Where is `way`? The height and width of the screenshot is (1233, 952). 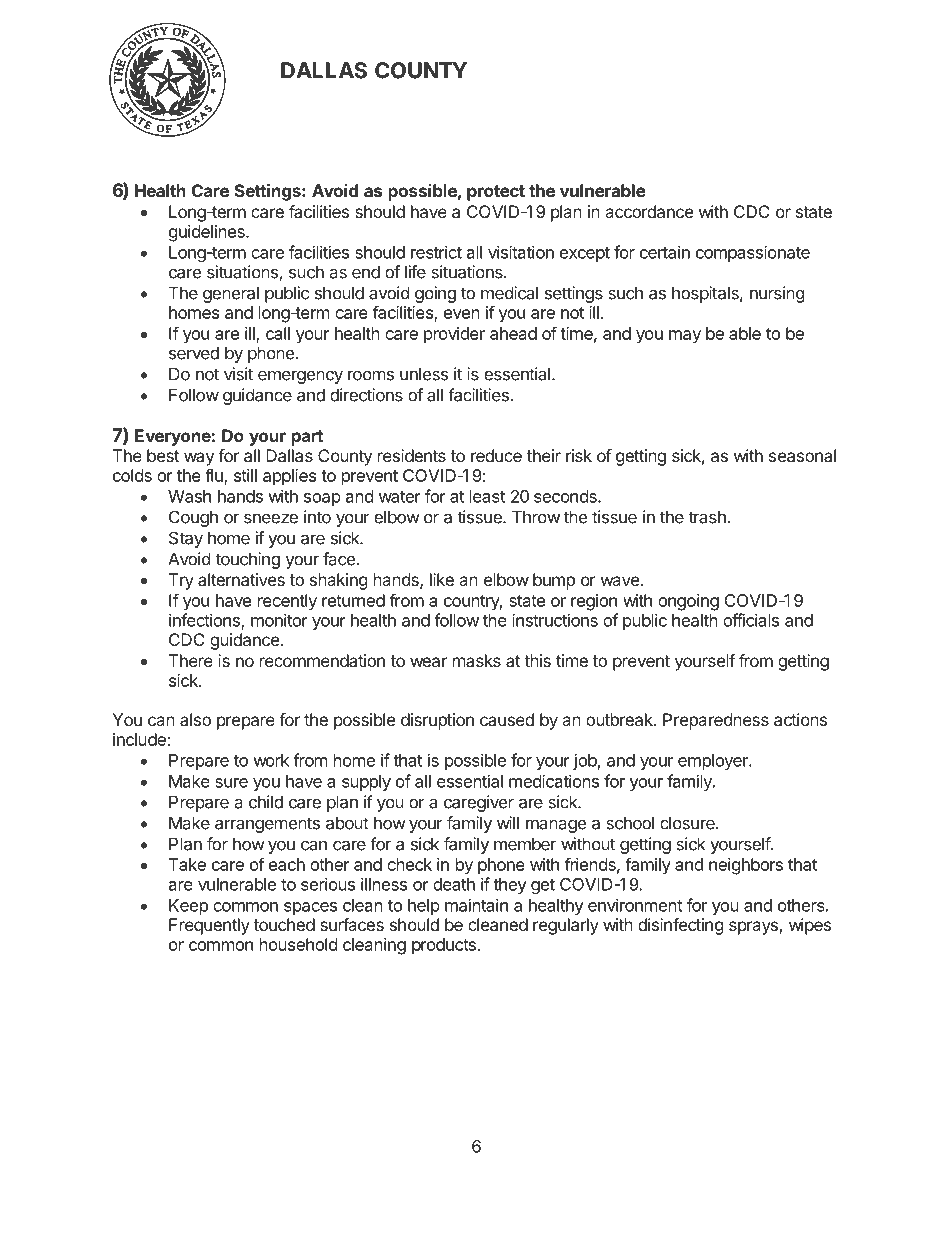
way is located at coordinates (199, 459).
